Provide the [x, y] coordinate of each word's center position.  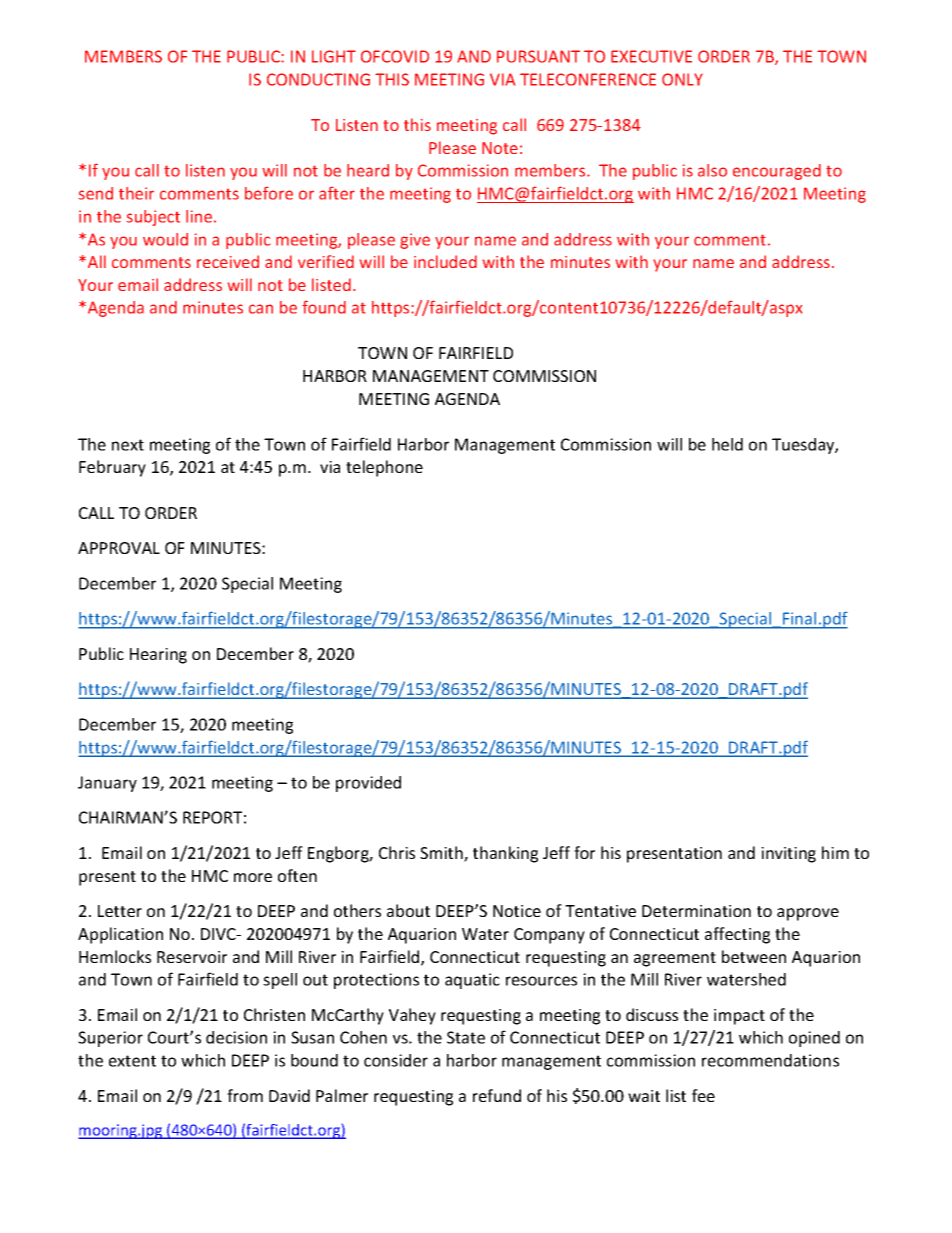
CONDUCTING [318, 79]
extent [132, 1061]
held [727, 444]
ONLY [682, 79]
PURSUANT [538, 56]
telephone [384, 468]
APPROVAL [119, 548]
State [466, 1037]
